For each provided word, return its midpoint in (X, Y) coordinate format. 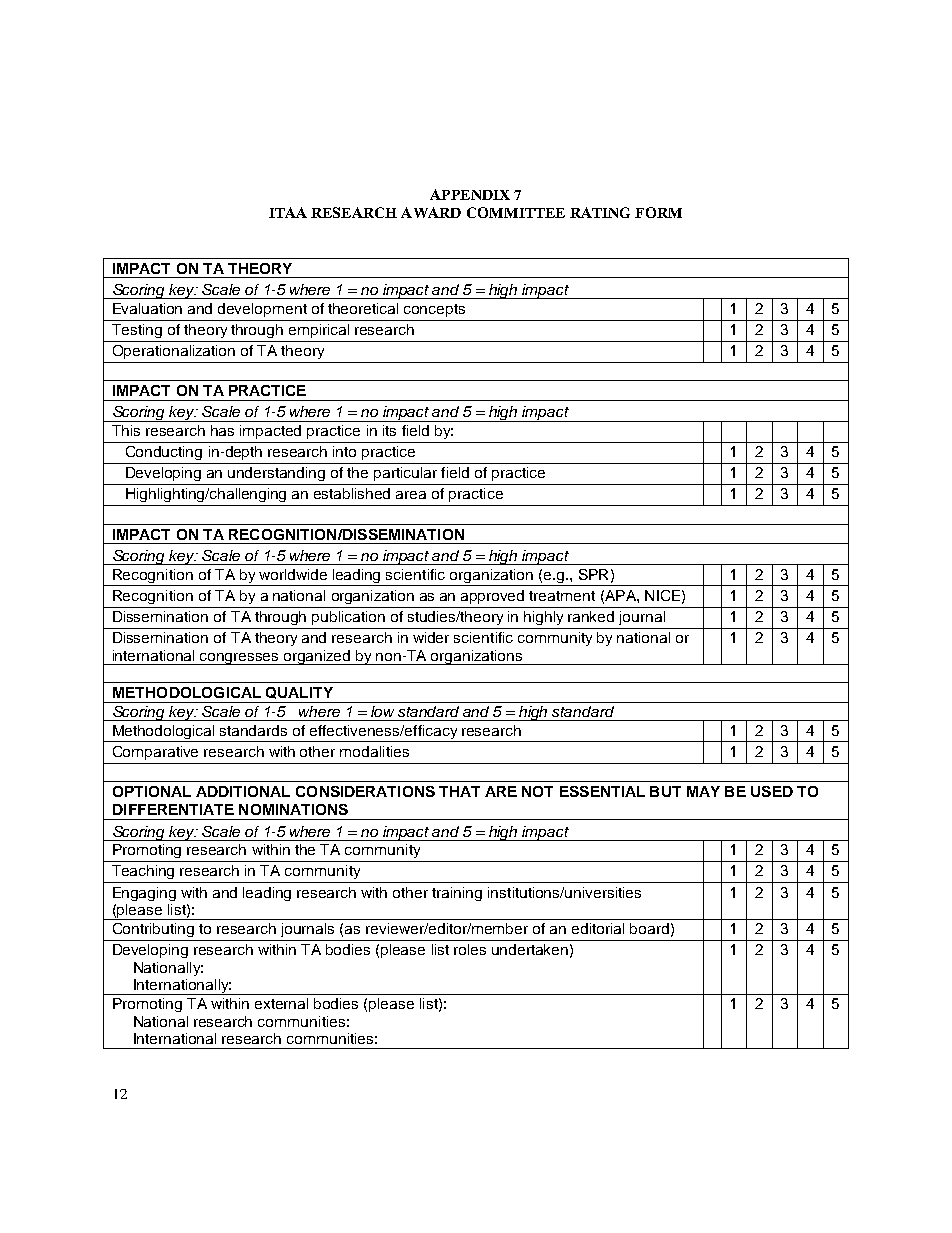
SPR (593, 574)
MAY (703, 791)
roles (470, 949)
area (411, 495)
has (222, 430)
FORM (658, 212)
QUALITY (299, 693)
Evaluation (147, 308)
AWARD (431, 212)
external (281, 1003)
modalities (374, 751)
